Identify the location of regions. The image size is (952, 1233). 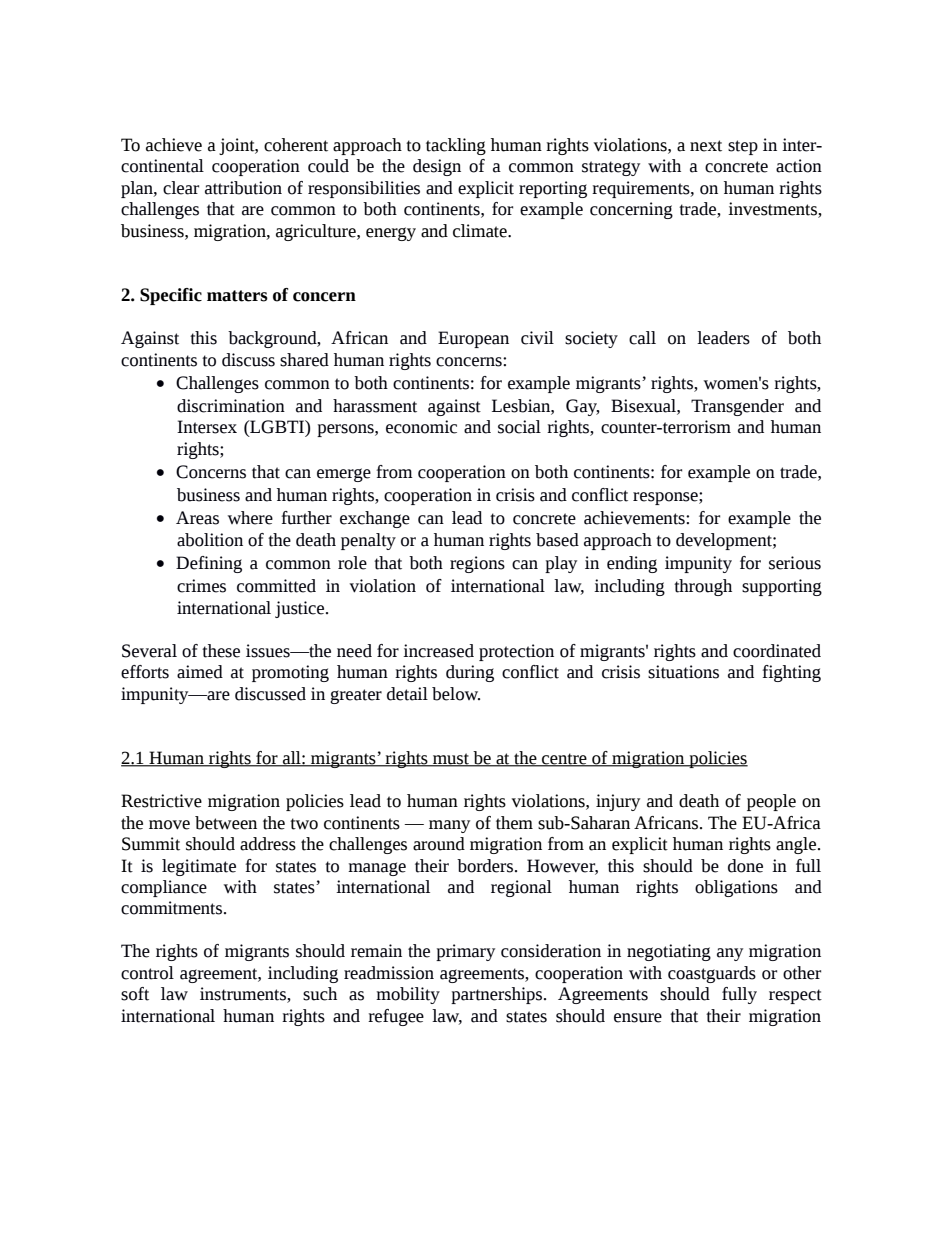
(477, 564).
